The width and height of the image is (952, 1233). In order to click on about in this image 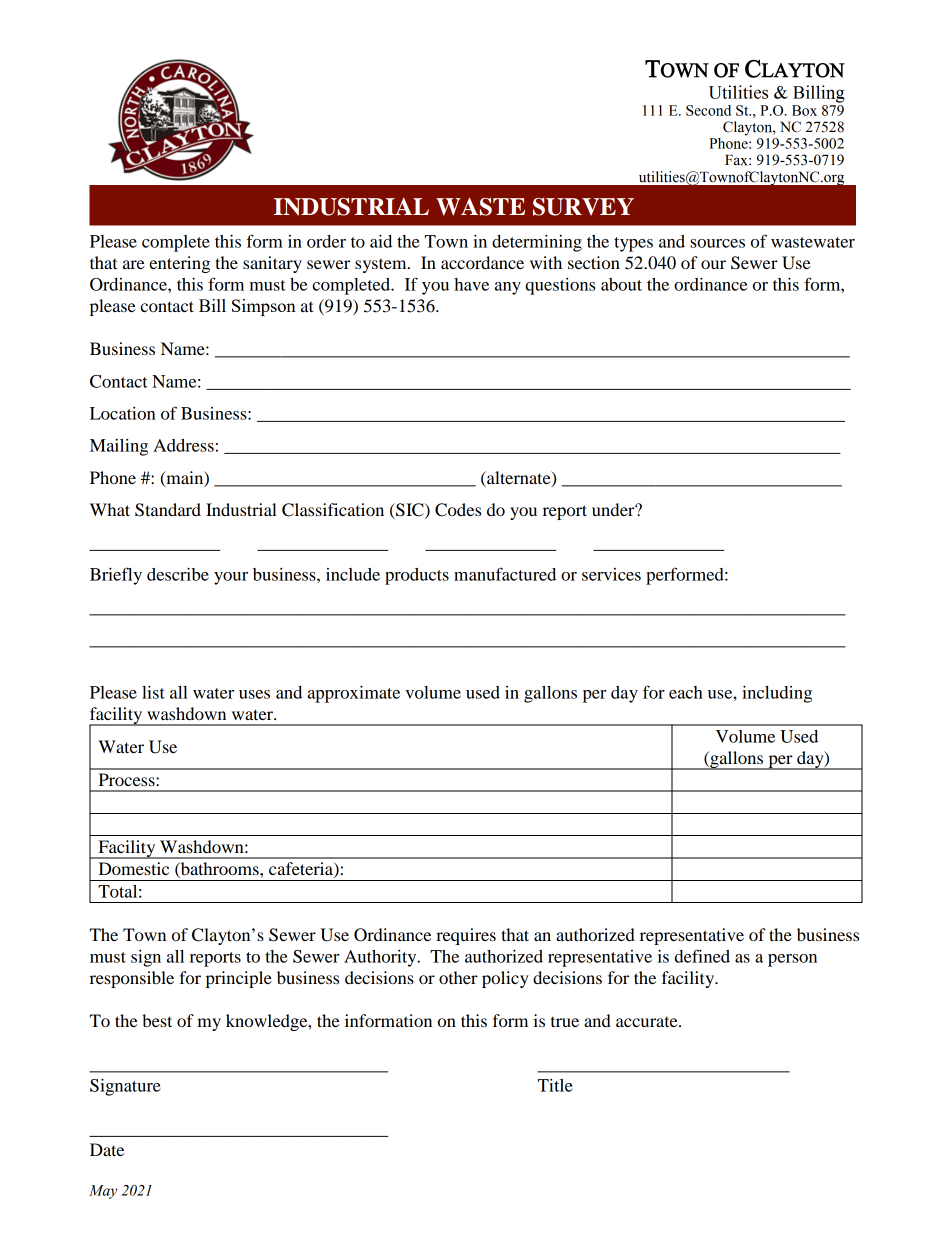, I will do `click(621, 284)`.
